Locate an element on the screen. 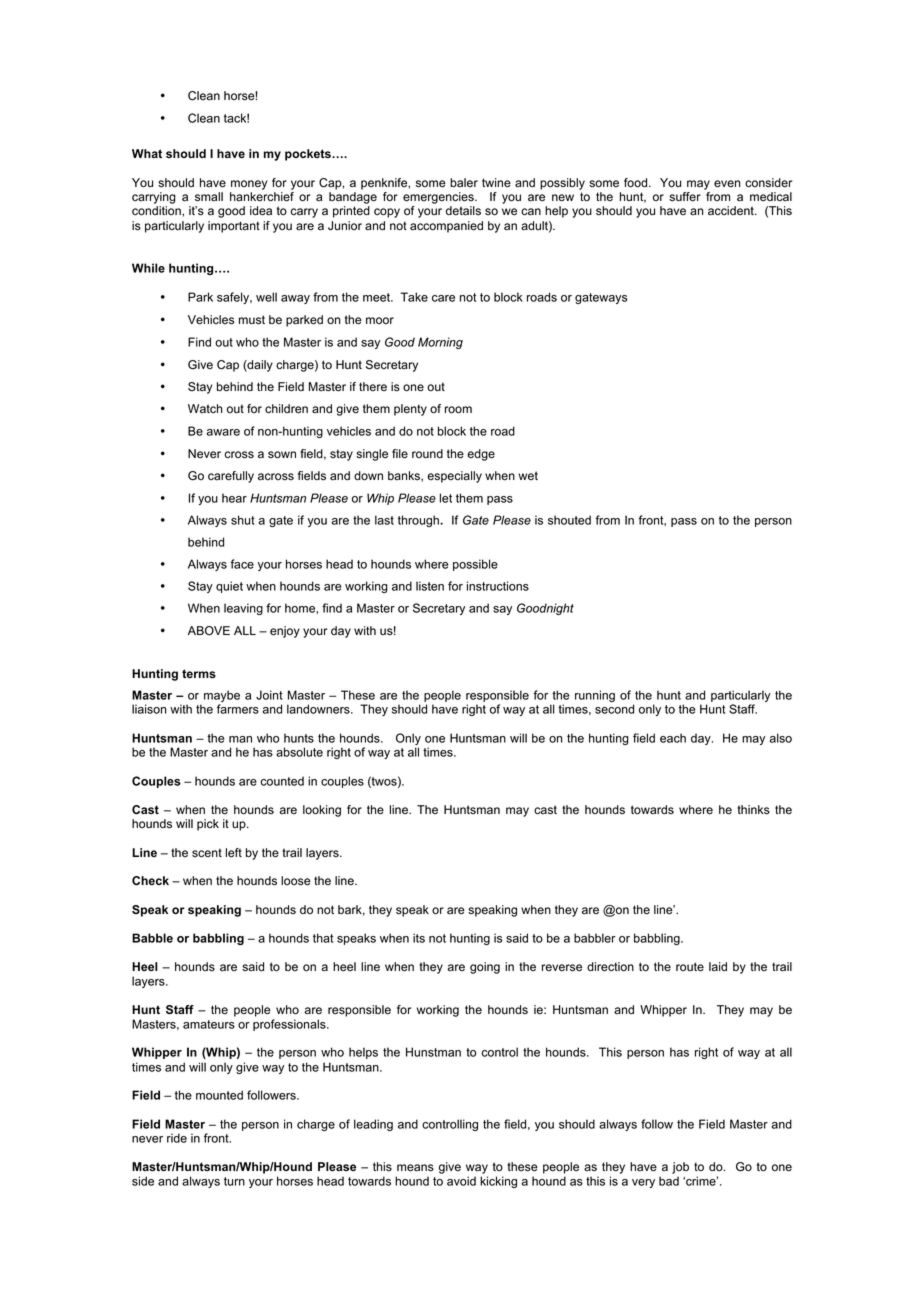 The height and width of the screenshot is (1308, 924). even is located at coordinates (727, 184).
